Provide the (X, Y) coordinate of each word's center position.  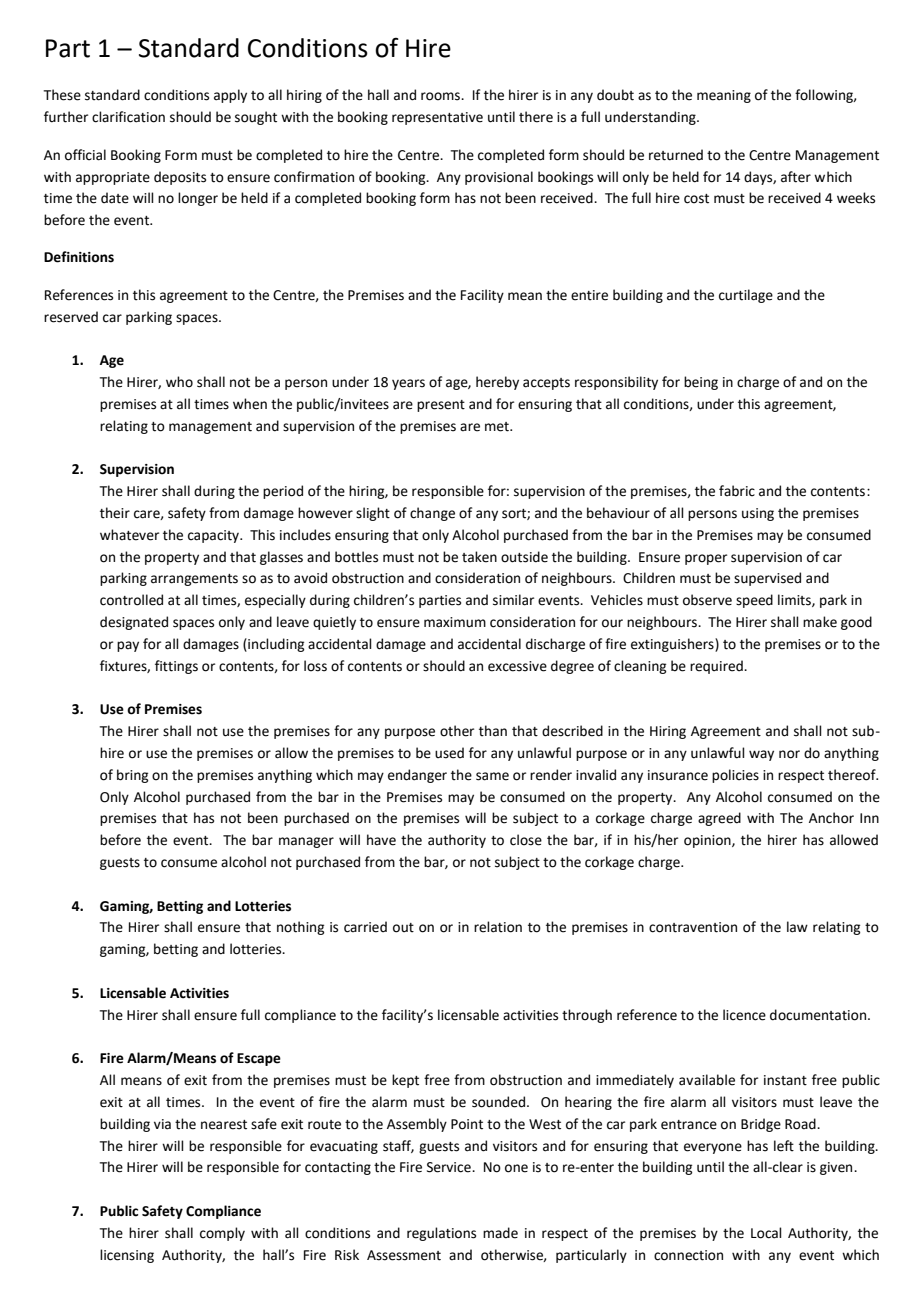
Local (766, 1233)
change (432, 514)
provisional (499, 178)
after (796, 177)
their (115, 513)
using (758, 514)
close (526, 840)
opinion (708, 841)
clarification (128, 117)
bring (132, 776)
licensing (127, 1256)
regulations (441, 1234)
